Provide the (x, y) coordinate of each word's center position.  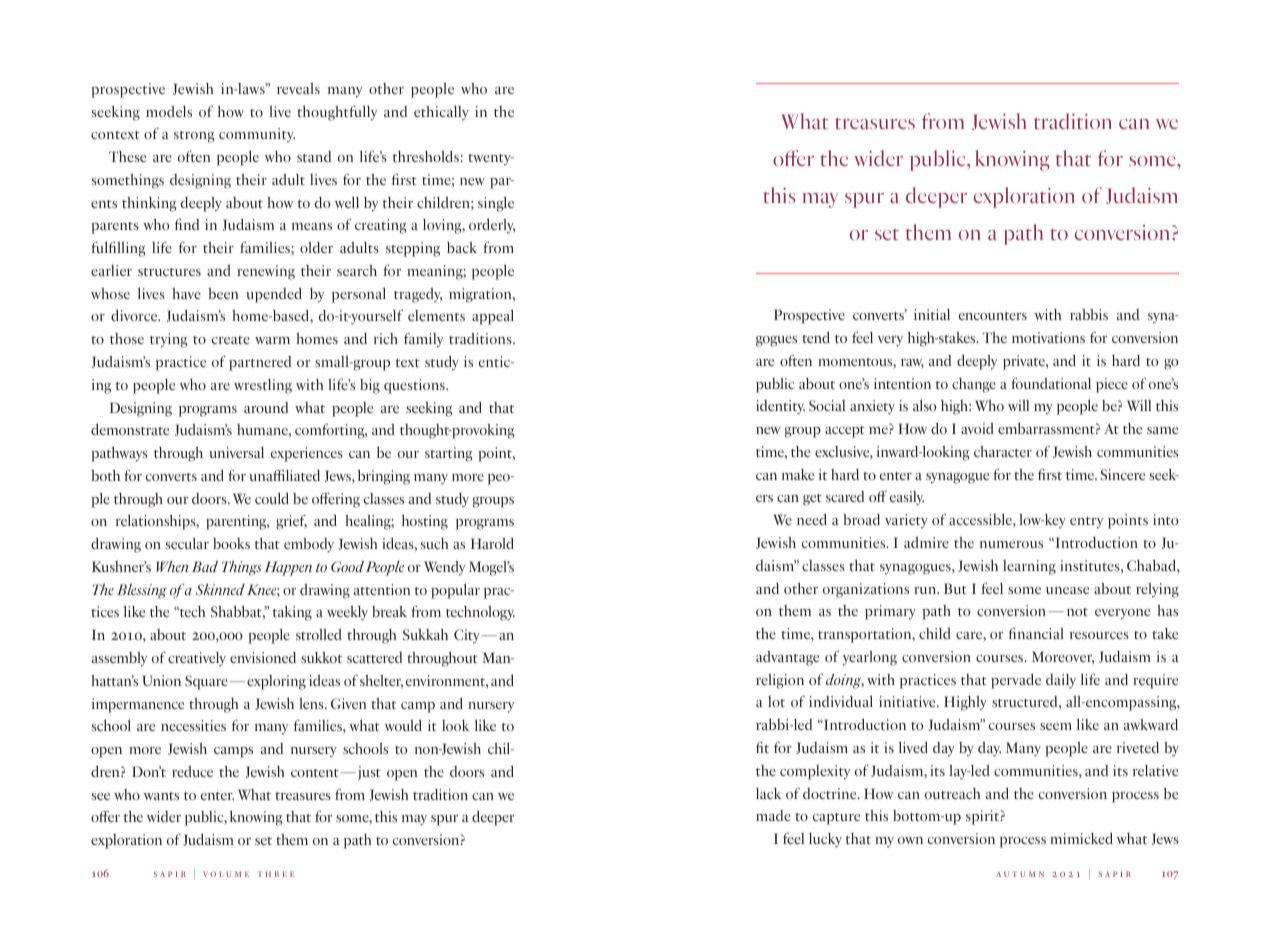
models (169, 111)
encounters (993, 316)
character (1003, 451)
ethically (441, 113)
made (773, 815)
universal (236, 452)
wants (161, 796)
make (798, 474)
